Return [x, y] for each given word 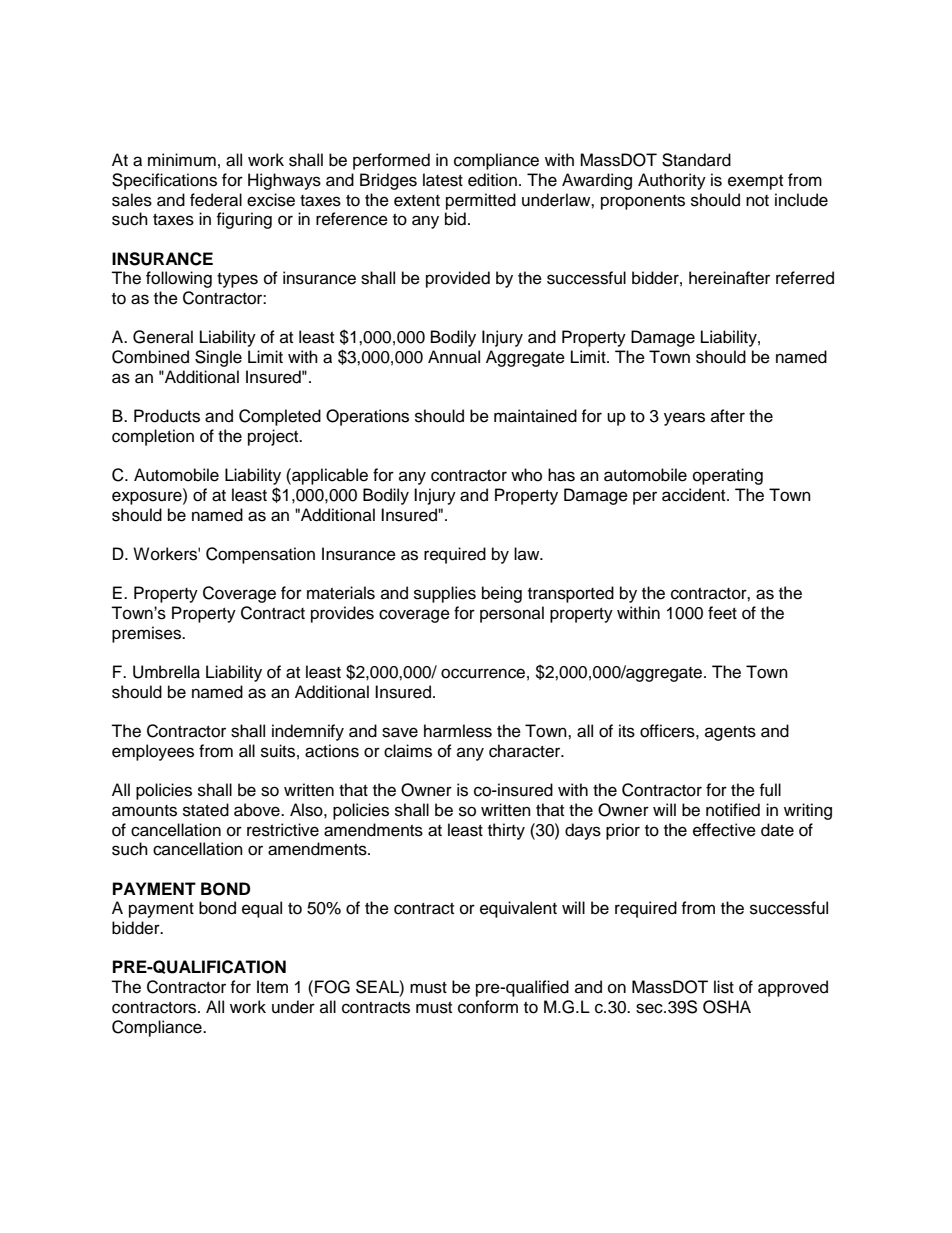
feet [722, 613]
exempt [755, 182]
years [684, 419]
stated [206, 810]
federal [216, 200]
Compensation [260, 555]
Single [218, 358]
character [526, 751]
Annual [454, 357]
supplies [445, 594]
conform [488, 1007]
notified [733, 810]
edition [492, 180]
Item [272, 987]
